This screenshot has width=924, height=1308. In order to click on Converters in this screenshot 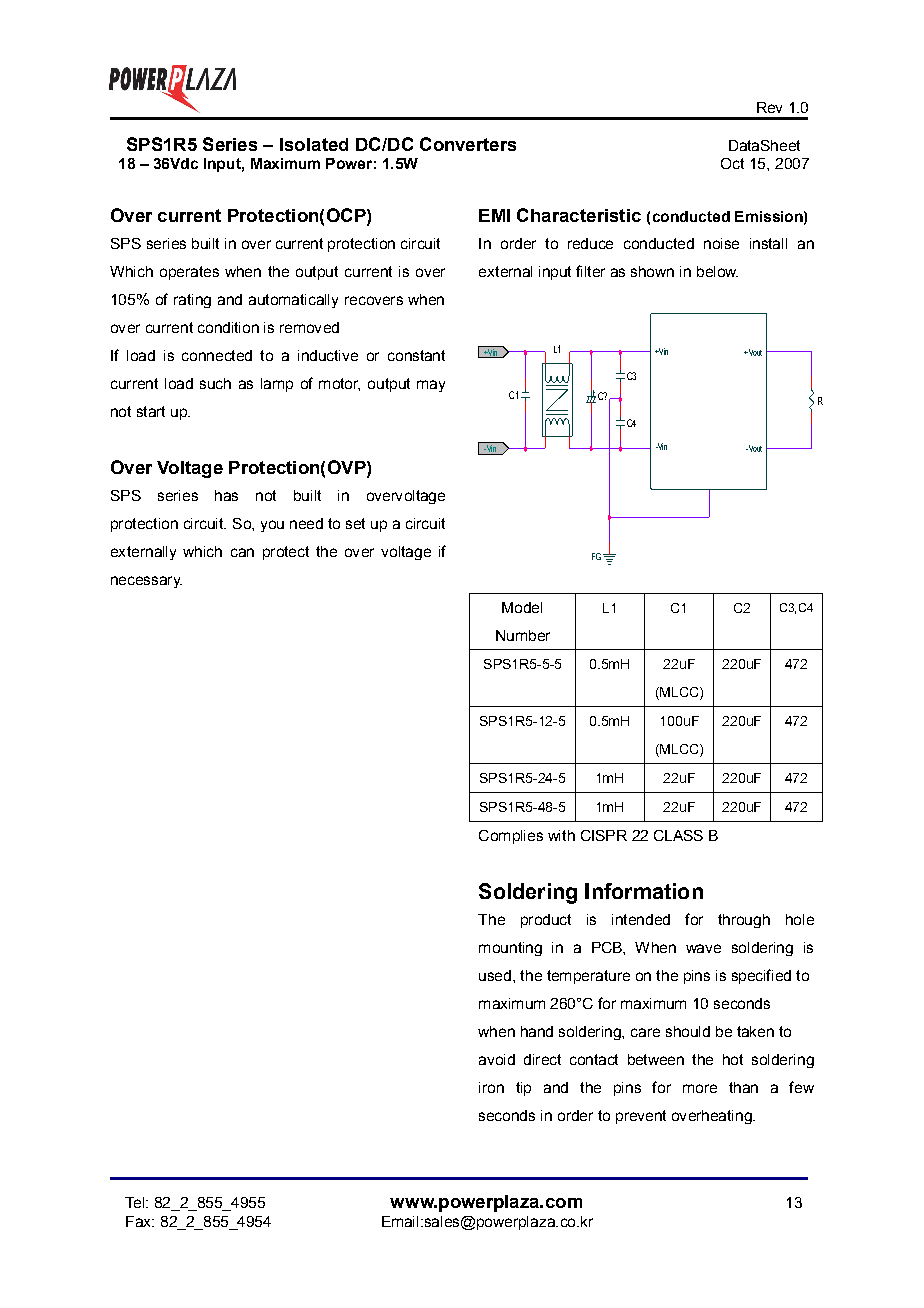, I will do `click(468, 144)`.
